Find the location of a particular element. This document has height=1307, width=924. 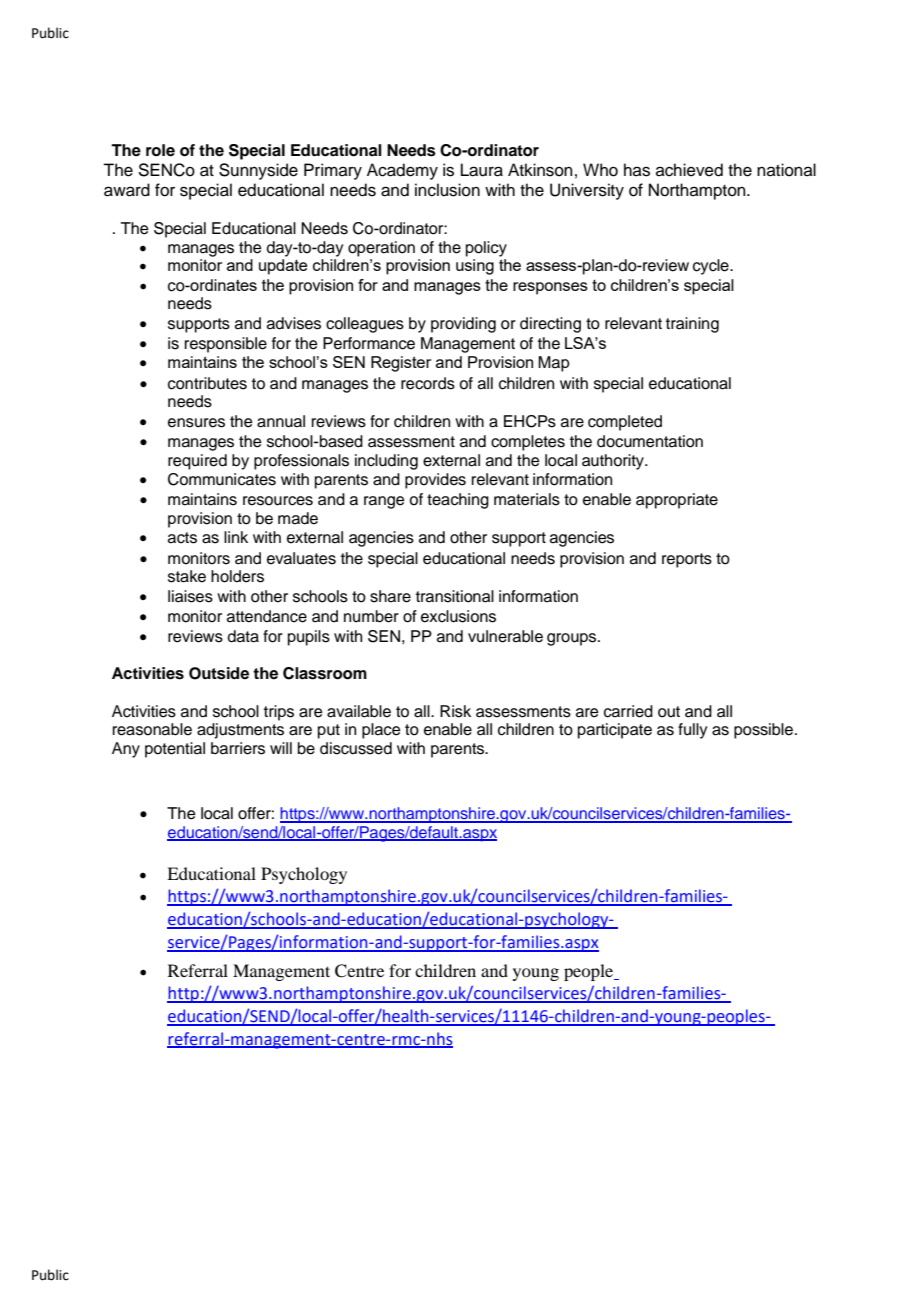

responsible is located at coordinates (226, 345).
